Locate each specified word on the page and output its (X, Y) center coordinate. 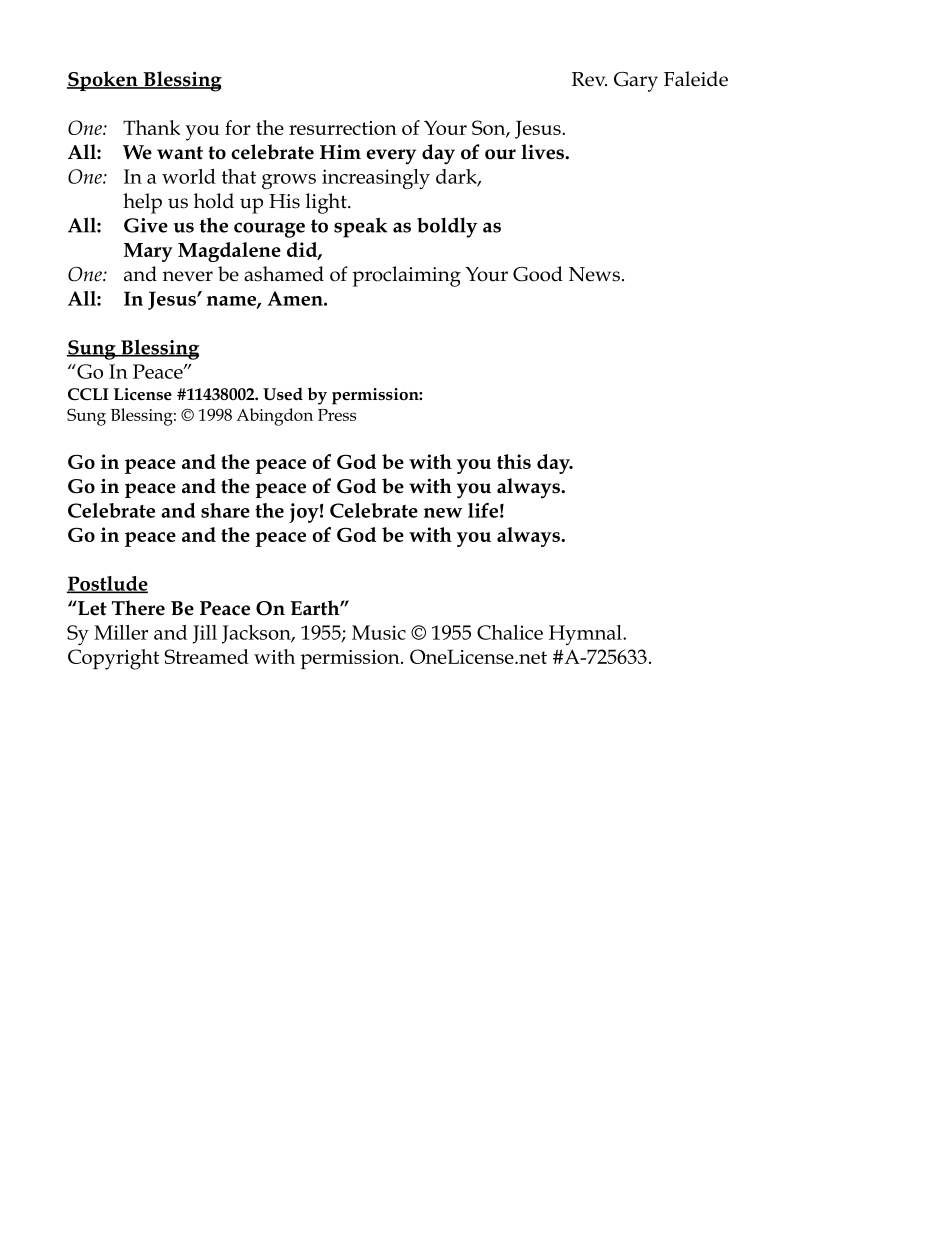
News (594, 274)
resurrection (343, 128)
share (225, 510)
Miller (121, 632)
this (514, 461)
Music (379, 632)
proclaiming (406, 276)
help (142, 203)
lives (543, 152)
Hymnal (586, 635)
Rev (589, 79)
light (327, 203)
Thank (151, 127)
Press (337, 415)
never (188, 276)
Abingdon (274, 417)
